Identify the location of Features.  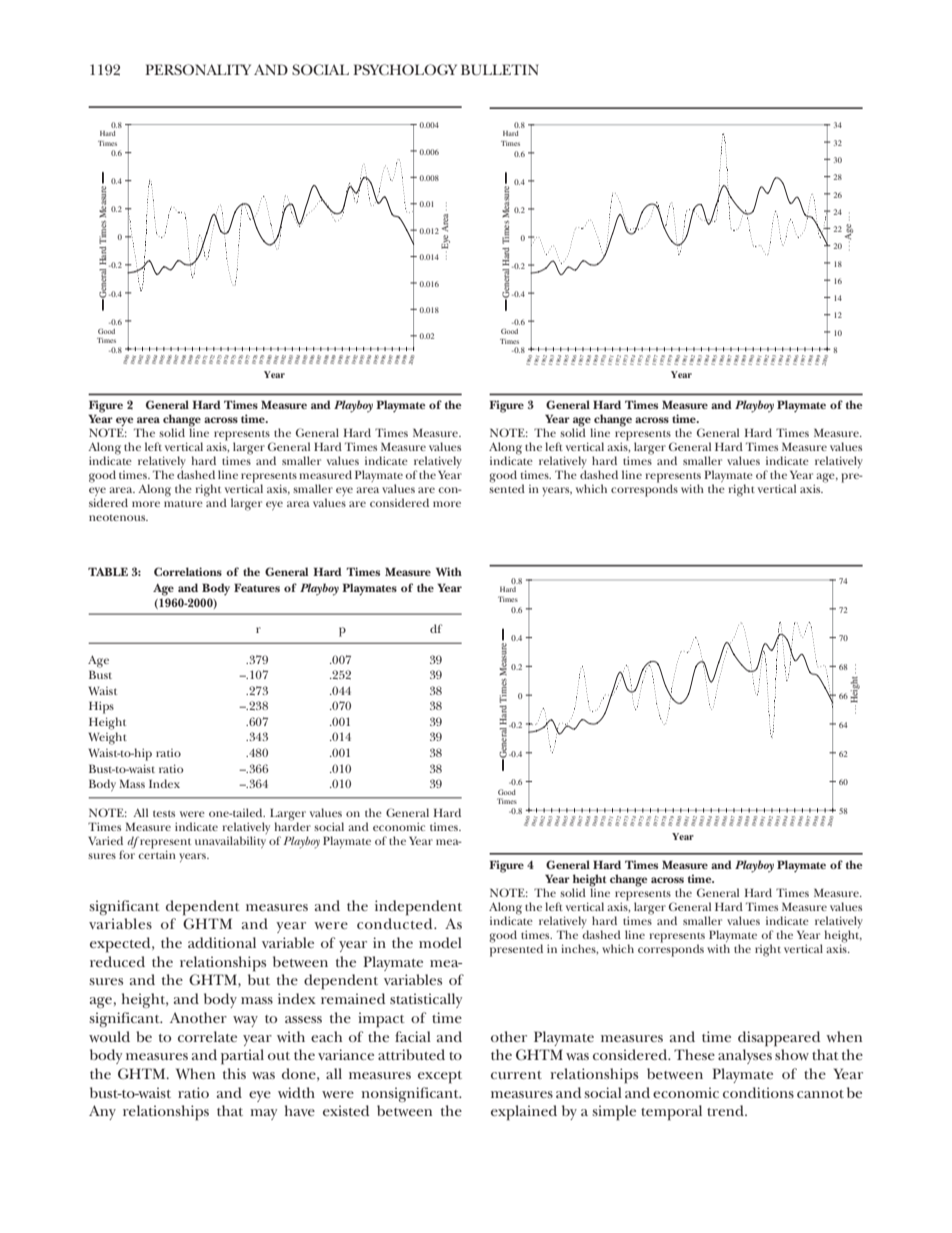
(257, 587).
